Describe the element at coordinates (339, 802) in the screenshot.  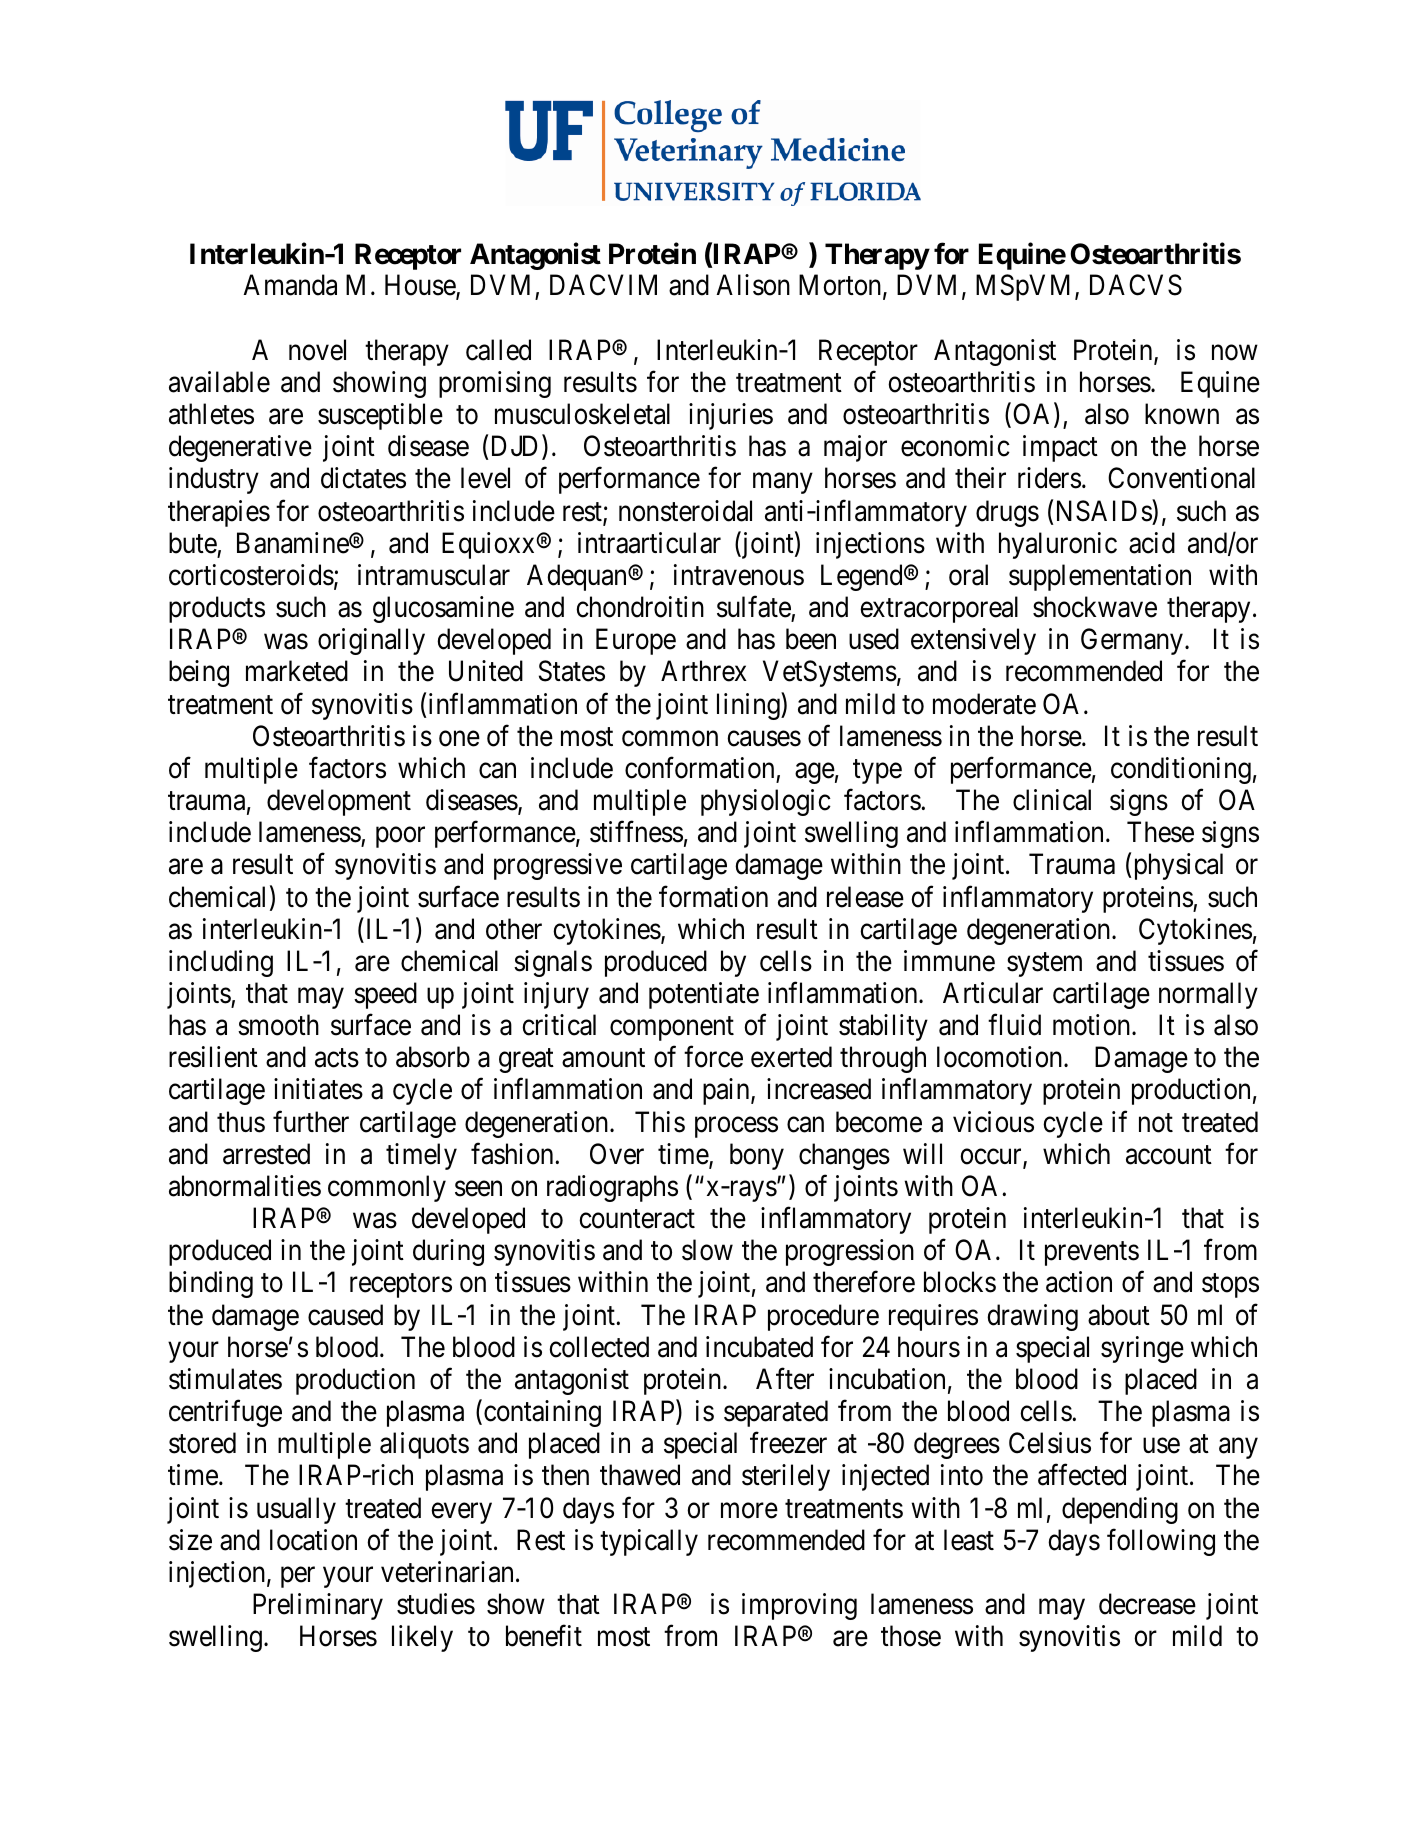
I see `development` at that location.
